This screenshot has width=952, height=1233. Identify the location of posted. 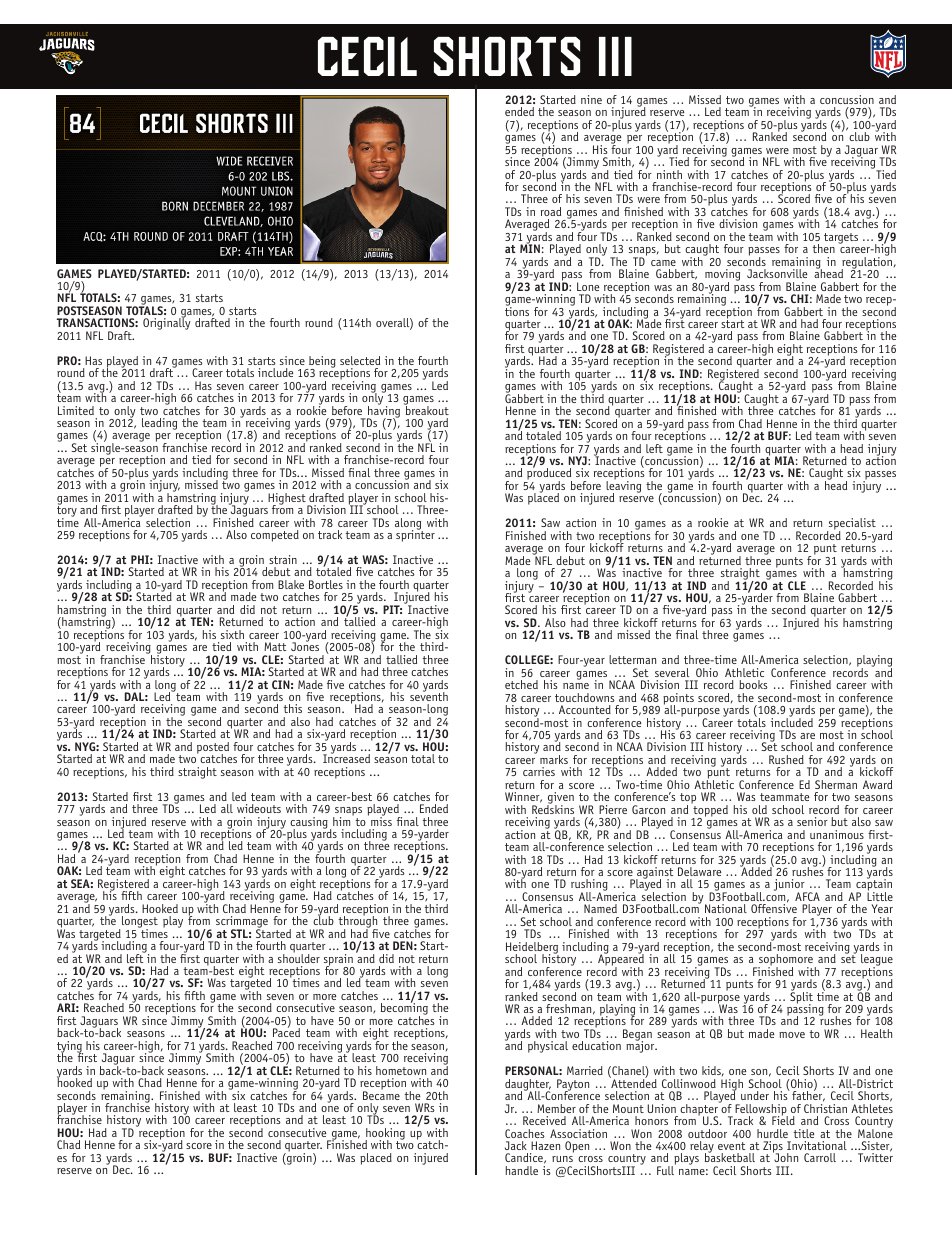
(213, 749).
